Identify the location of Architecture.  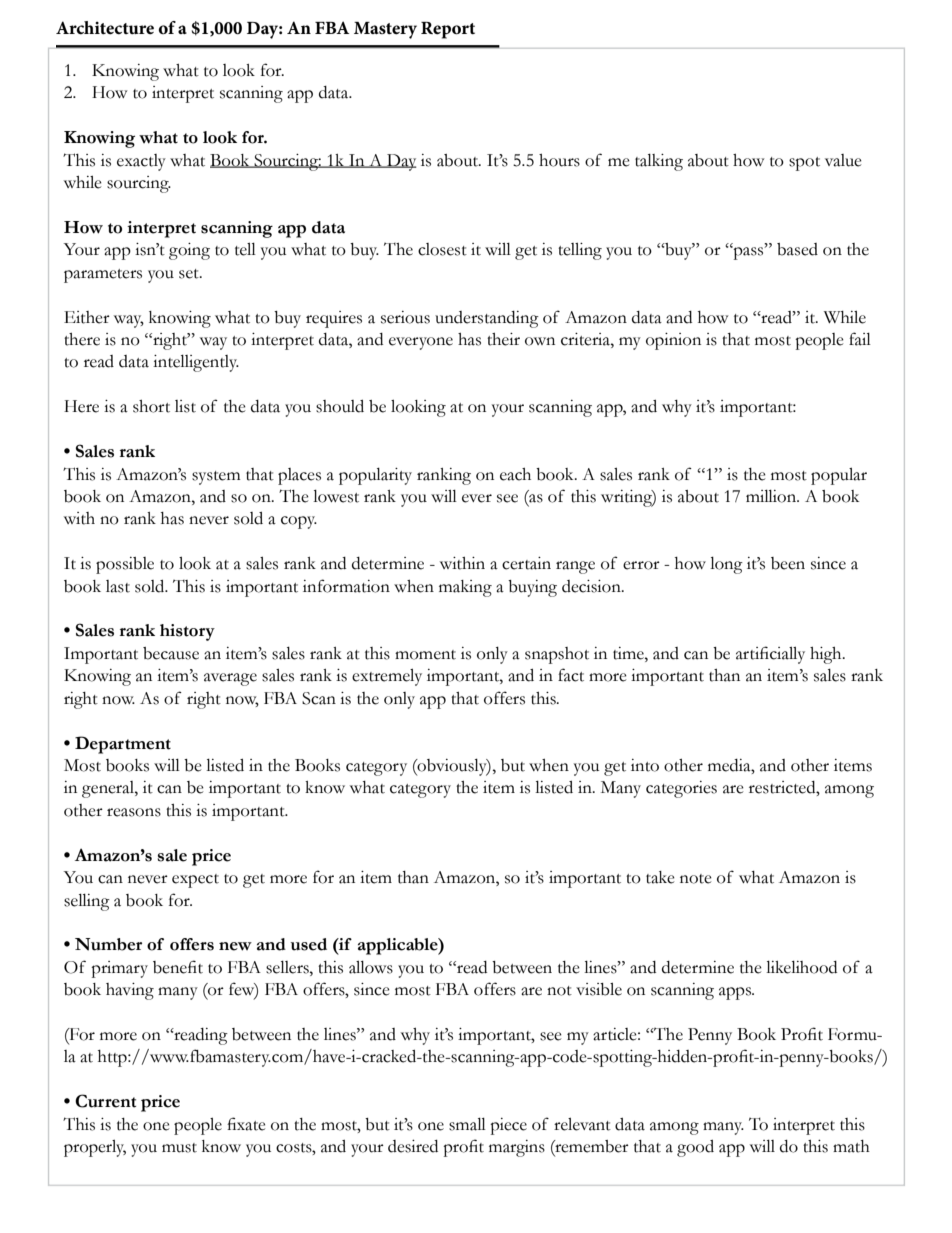
(105, 28).
